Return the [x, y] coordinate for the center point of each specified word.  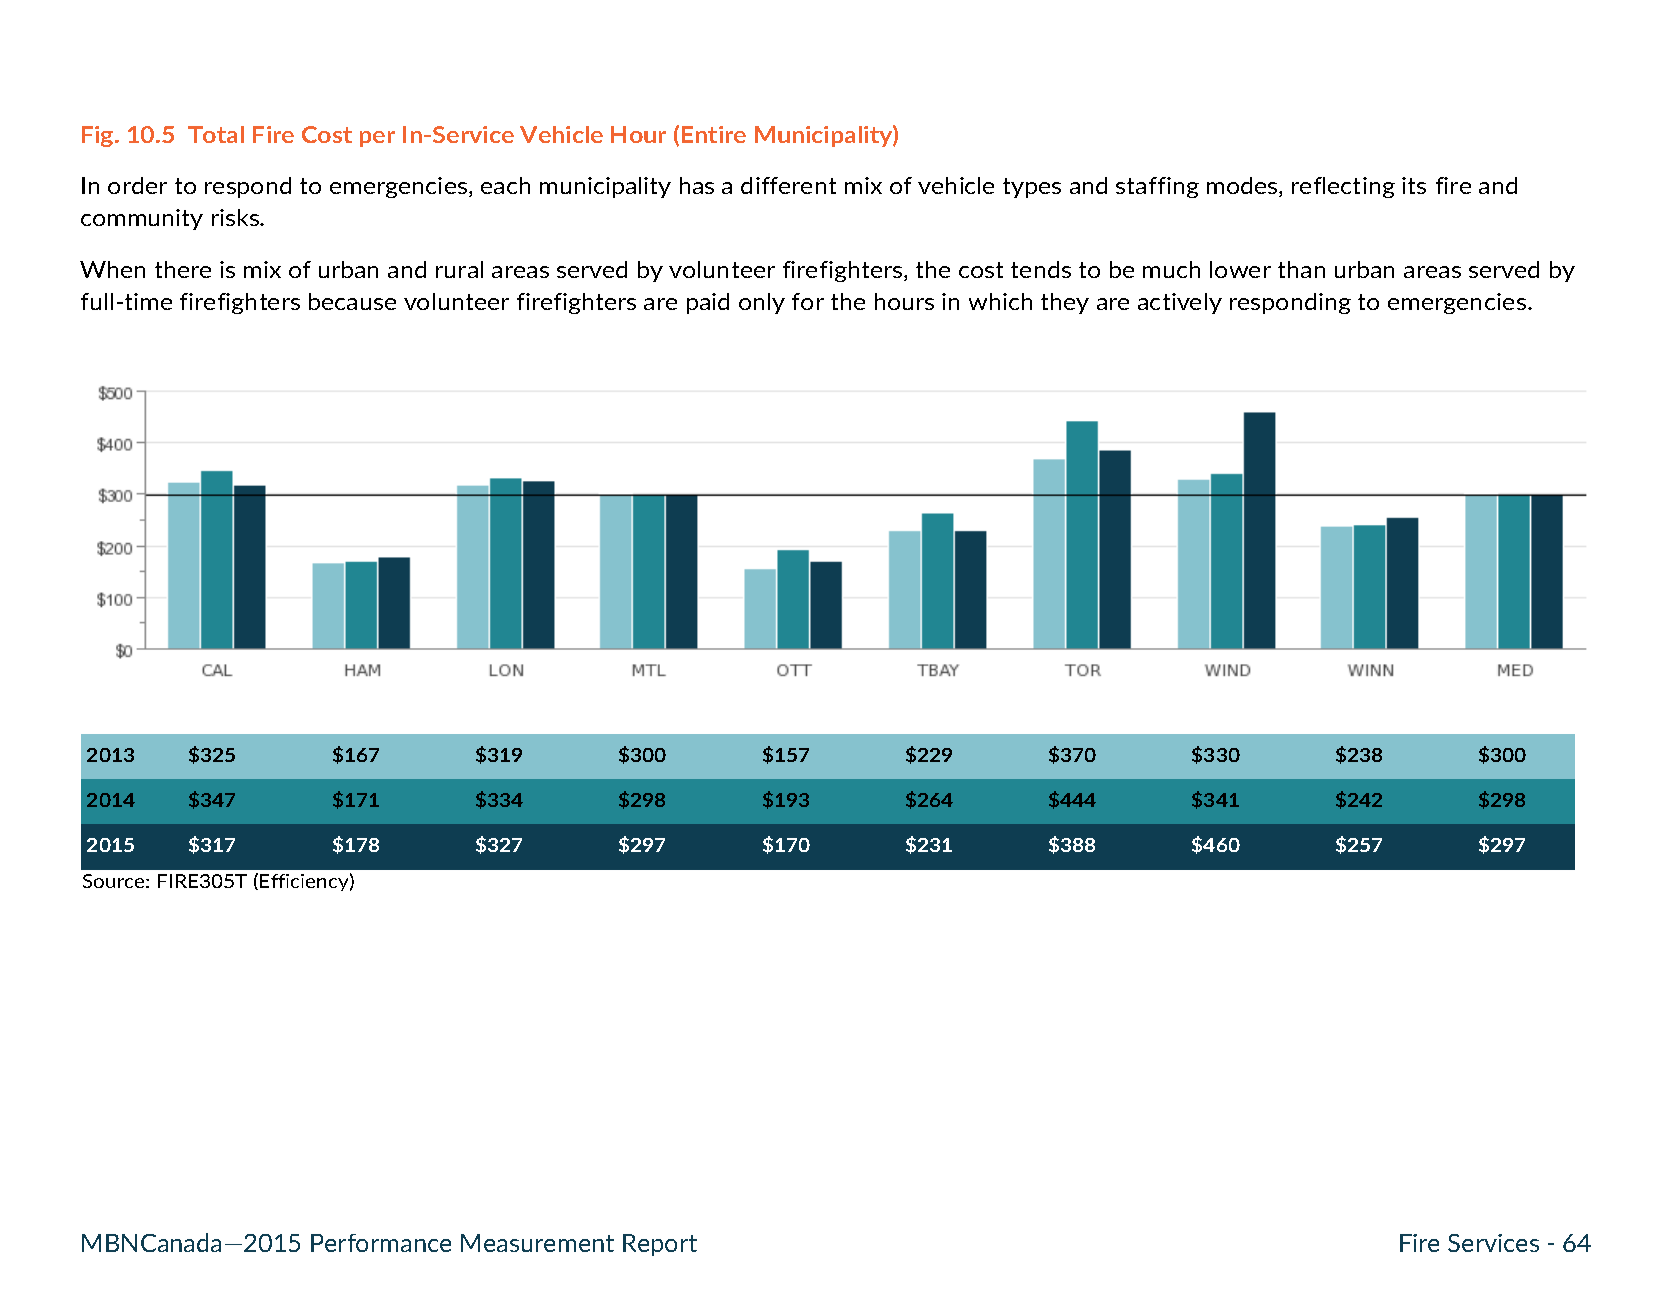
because [352, 301]
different [788, 185]
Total [216, 134]
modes [1243, 187]
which [1000, 301]
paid [708, 303]
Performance [381, 1243]
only [762, 303]
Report [660, 1245]
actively [1180, 303]
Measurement [537, 1243]
